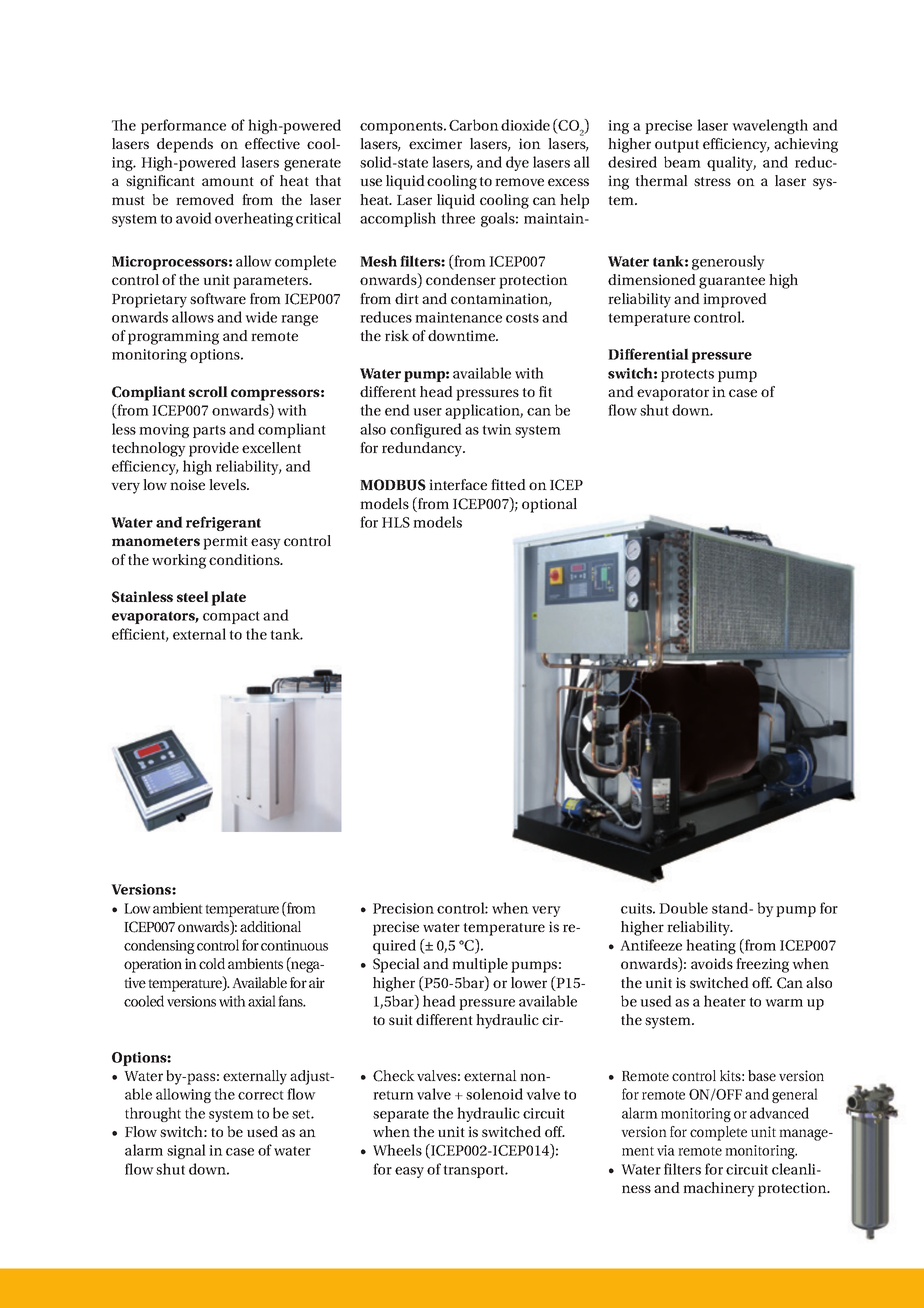 The height and width of the screenshot is (1308, 924). What do you see at coordinates (270, 926) in the screenshot?
I see `additional` at bounding box center [270, 926].
